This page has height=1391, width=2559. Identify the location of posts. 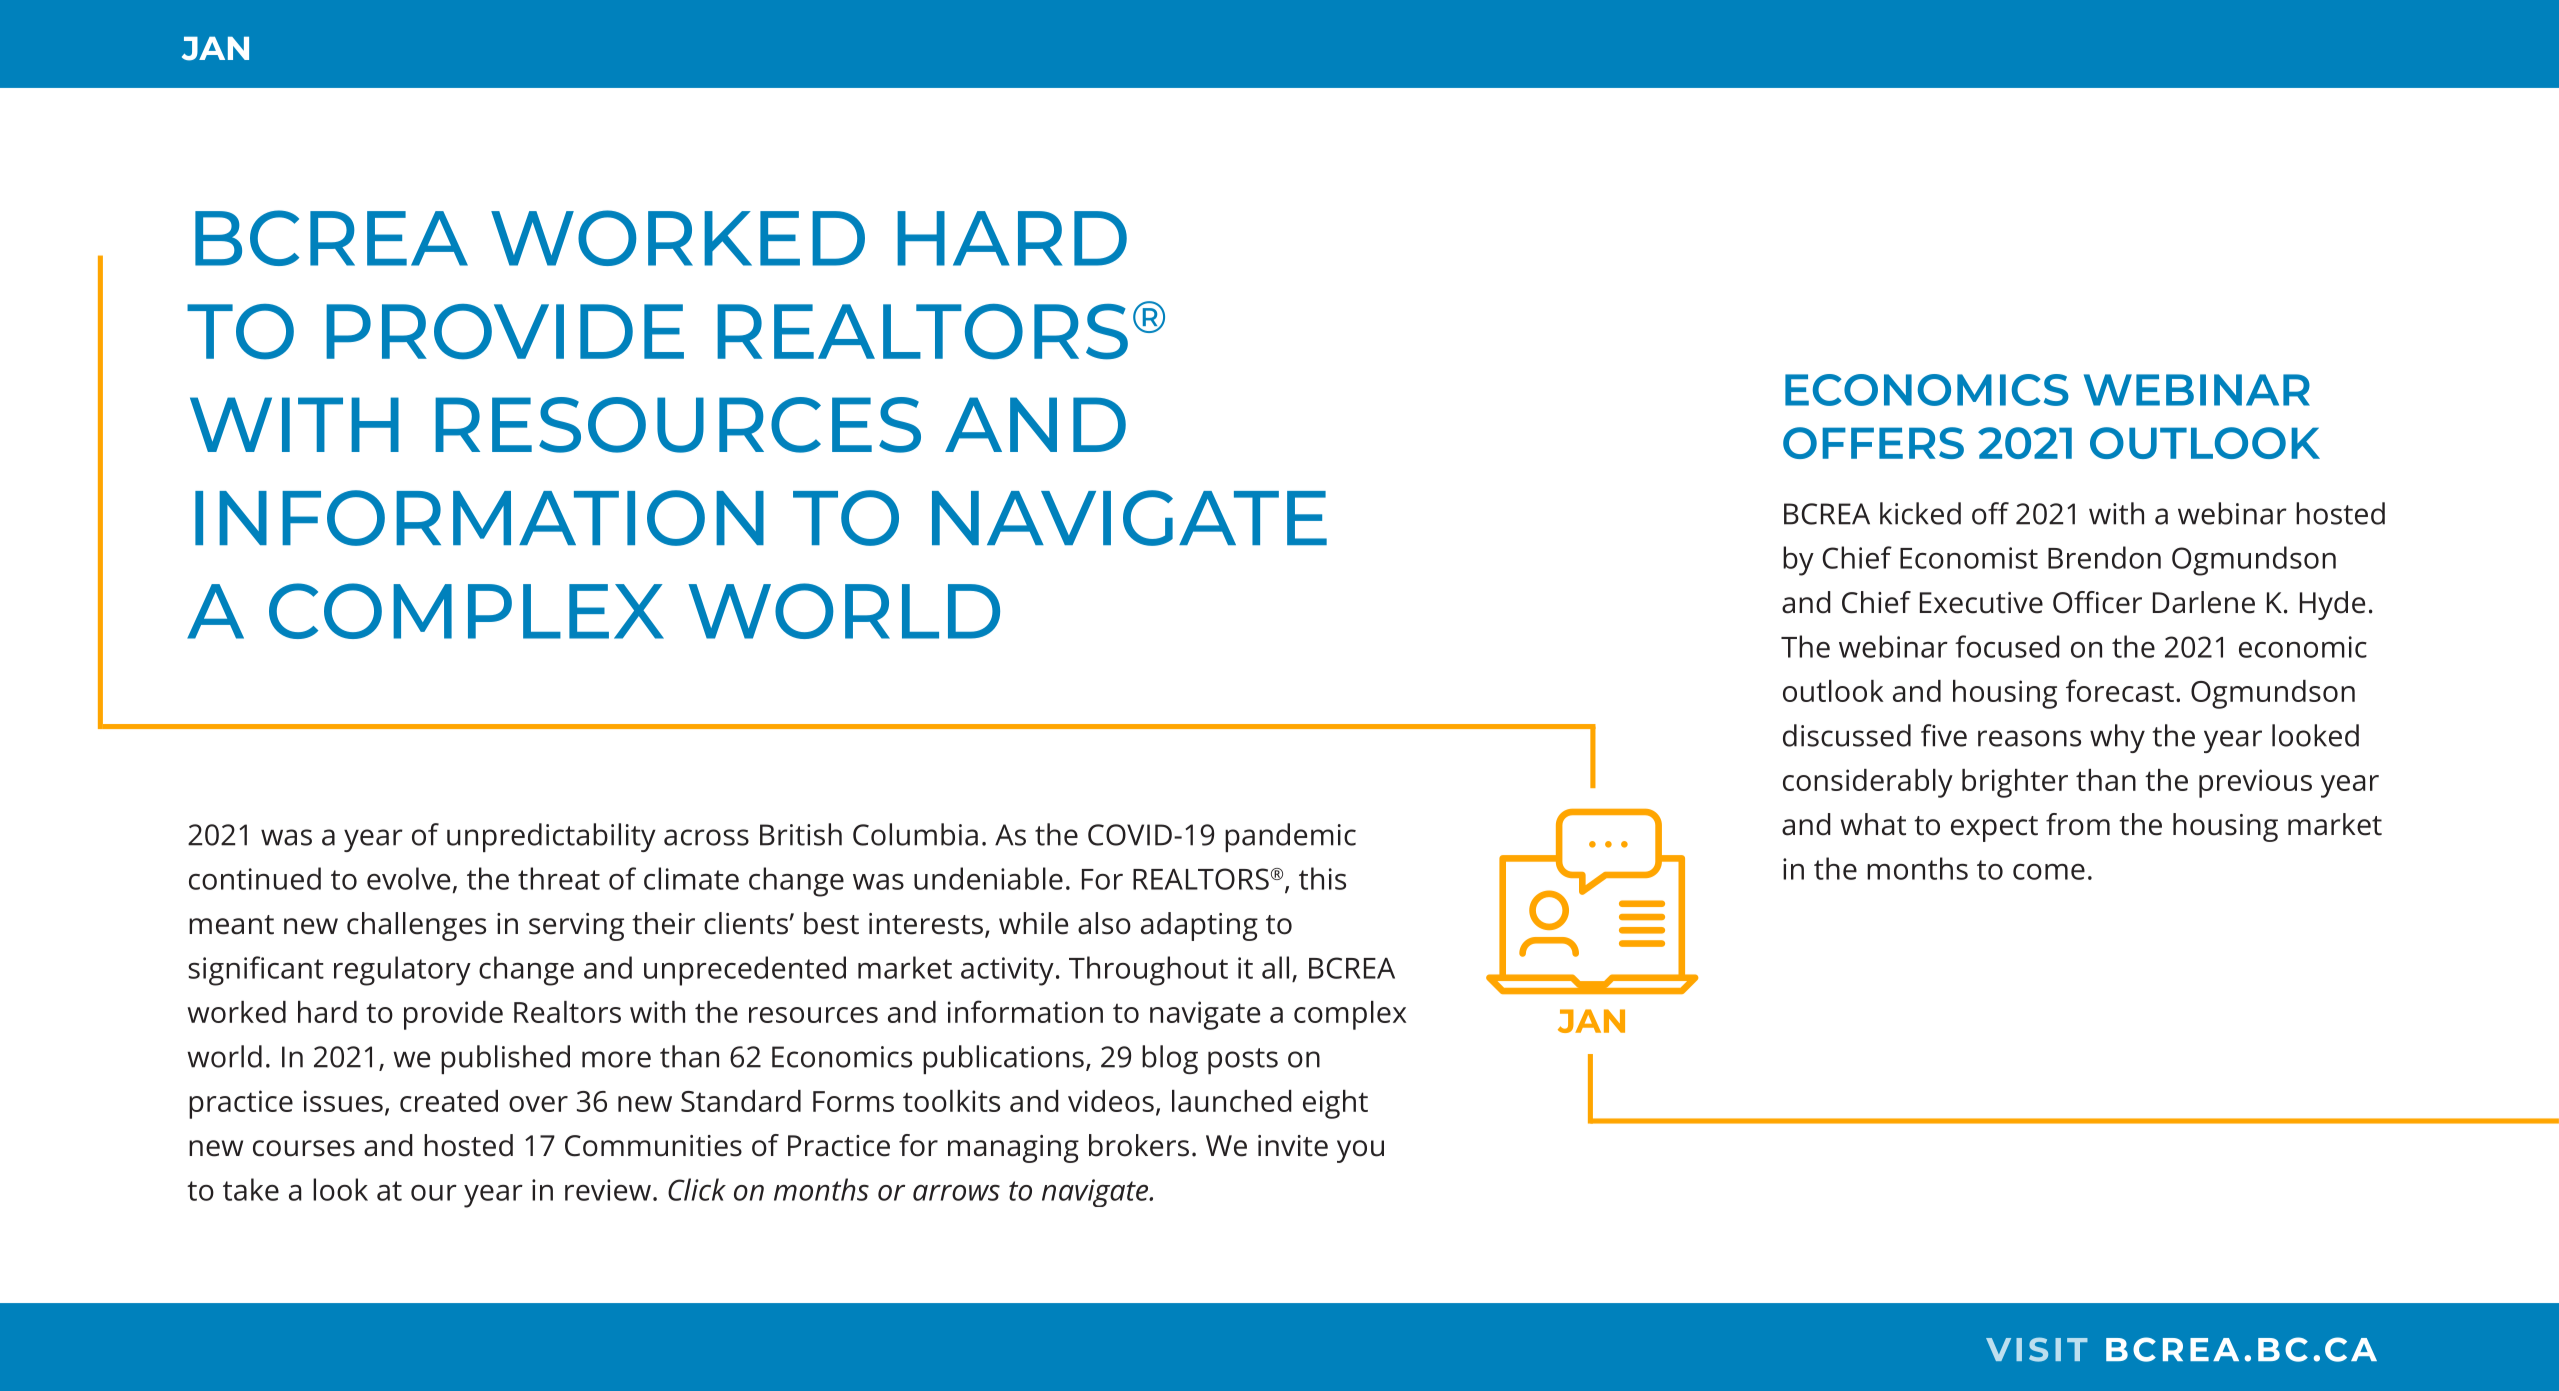
(1243, 1061).
